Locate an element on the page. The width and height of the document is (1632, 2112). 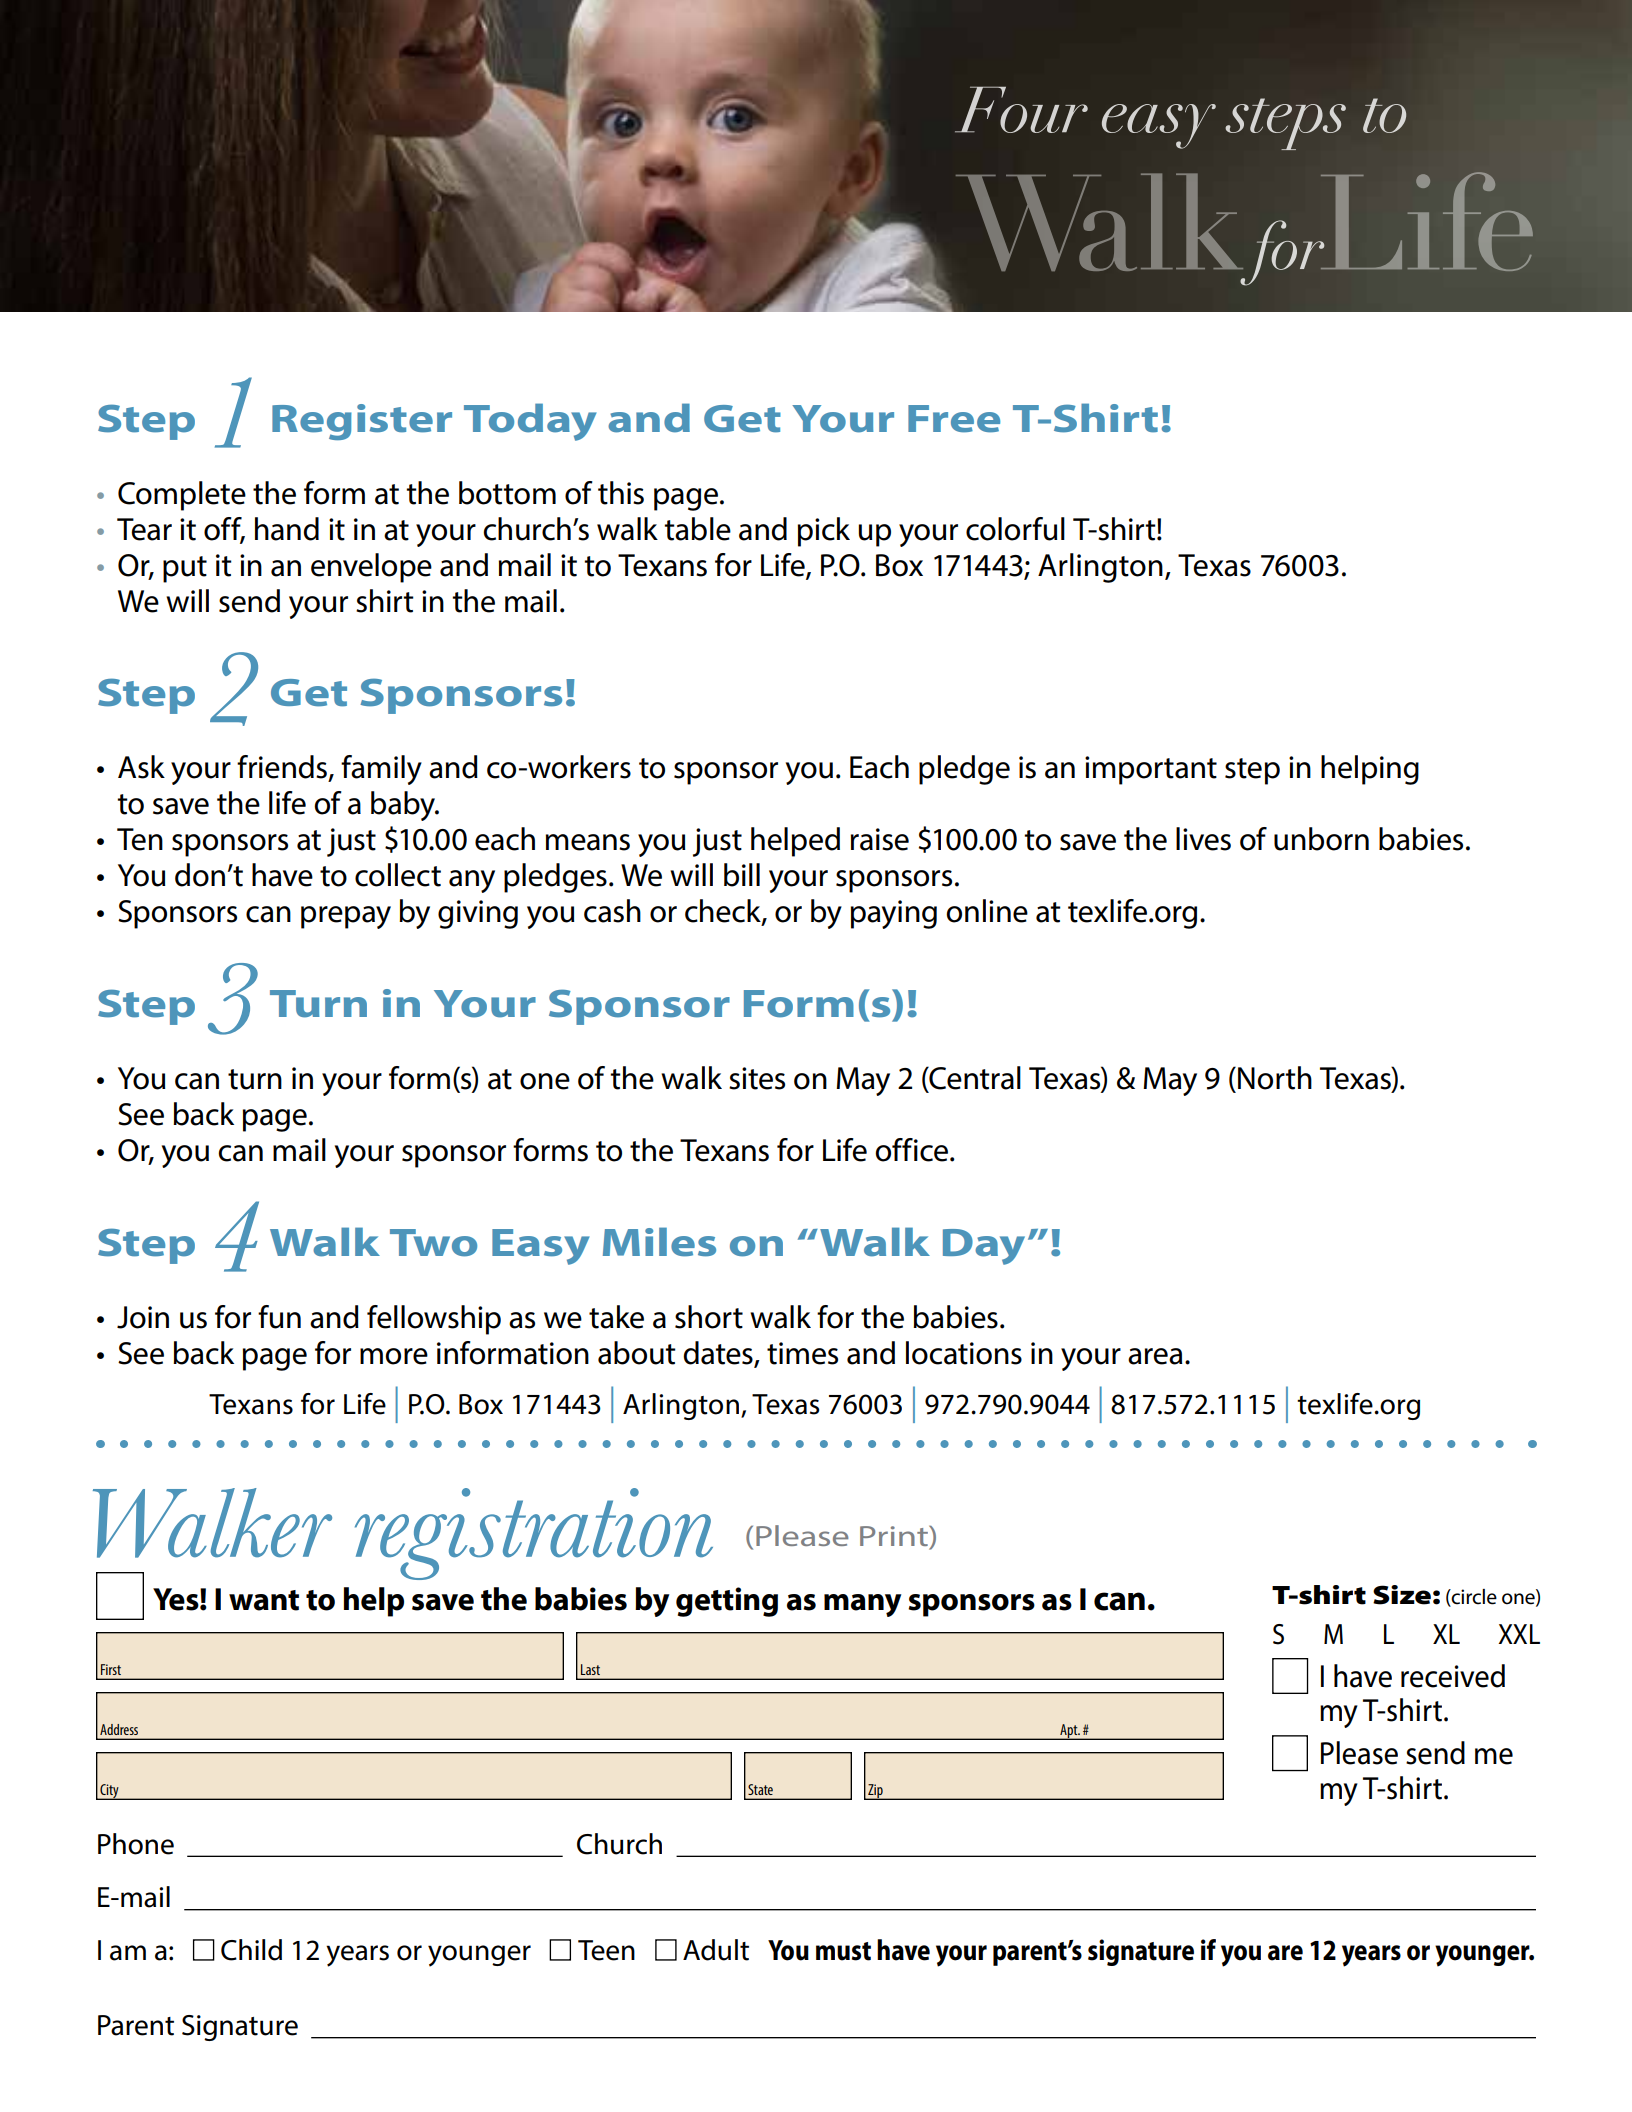
Free is located at coordinates (954, 419).
